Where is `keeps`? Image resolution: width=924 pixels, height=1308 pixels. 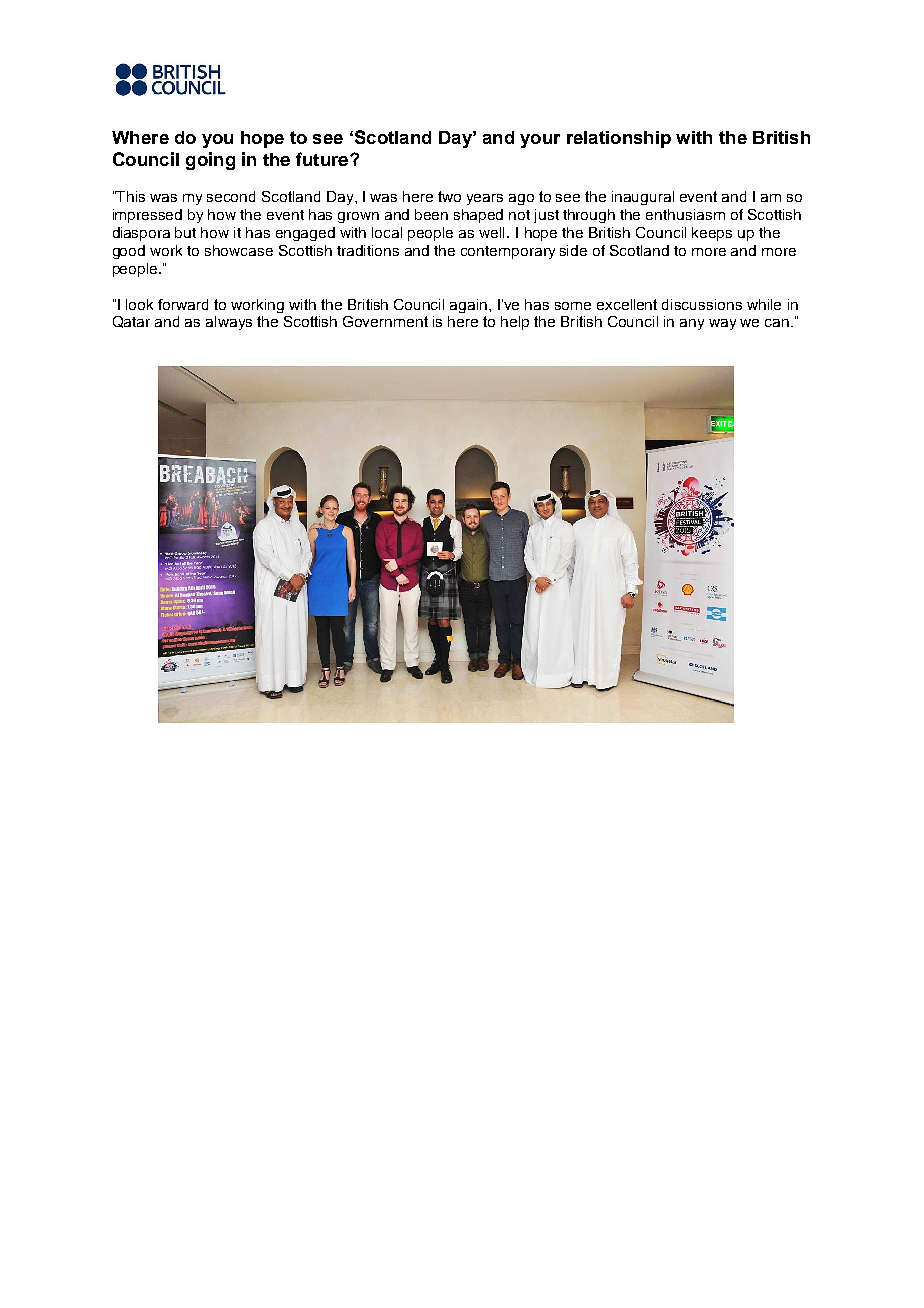 keeps is located at coordinates (712, 234).
